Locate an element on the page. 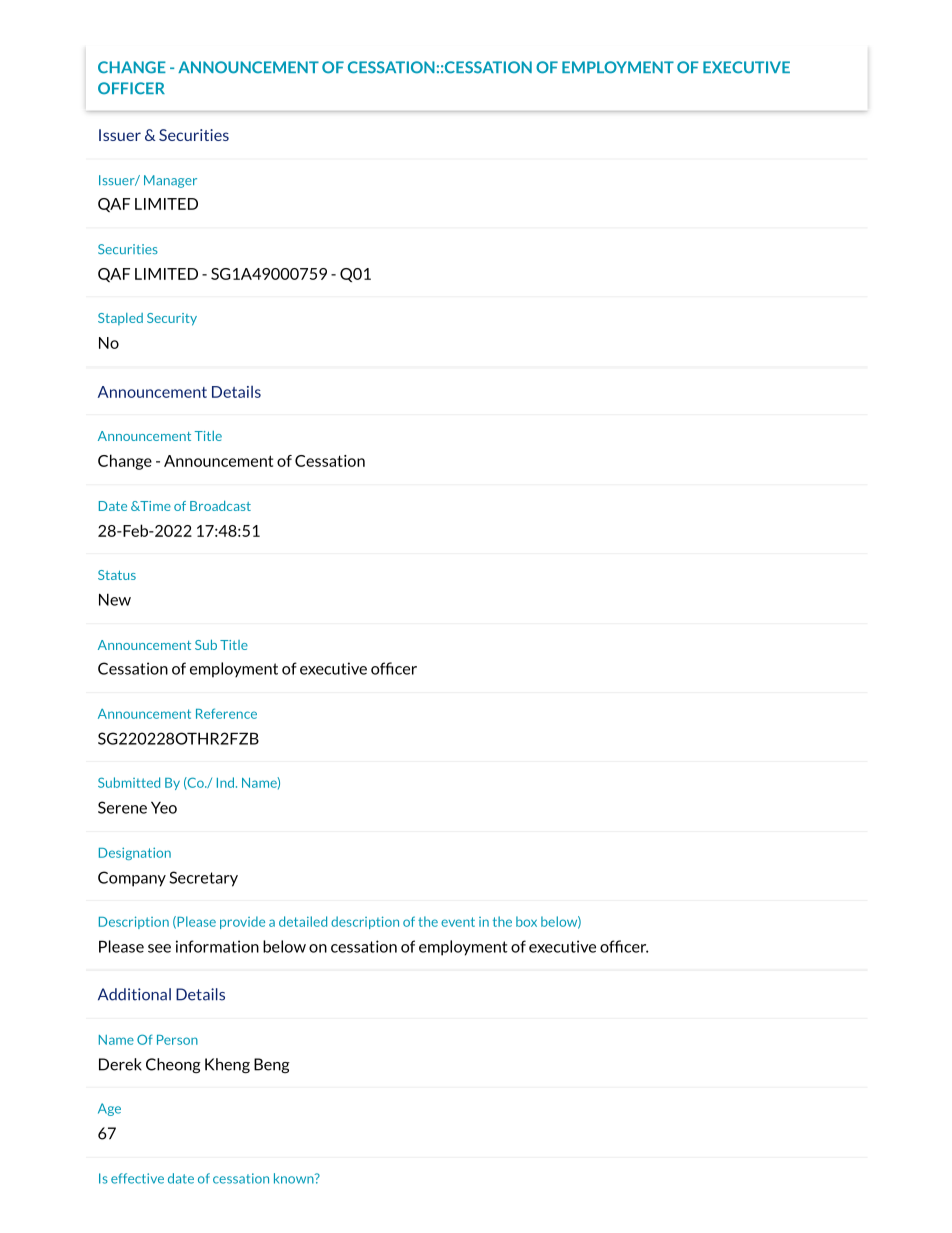  event is located at coordinates (458, 922).
